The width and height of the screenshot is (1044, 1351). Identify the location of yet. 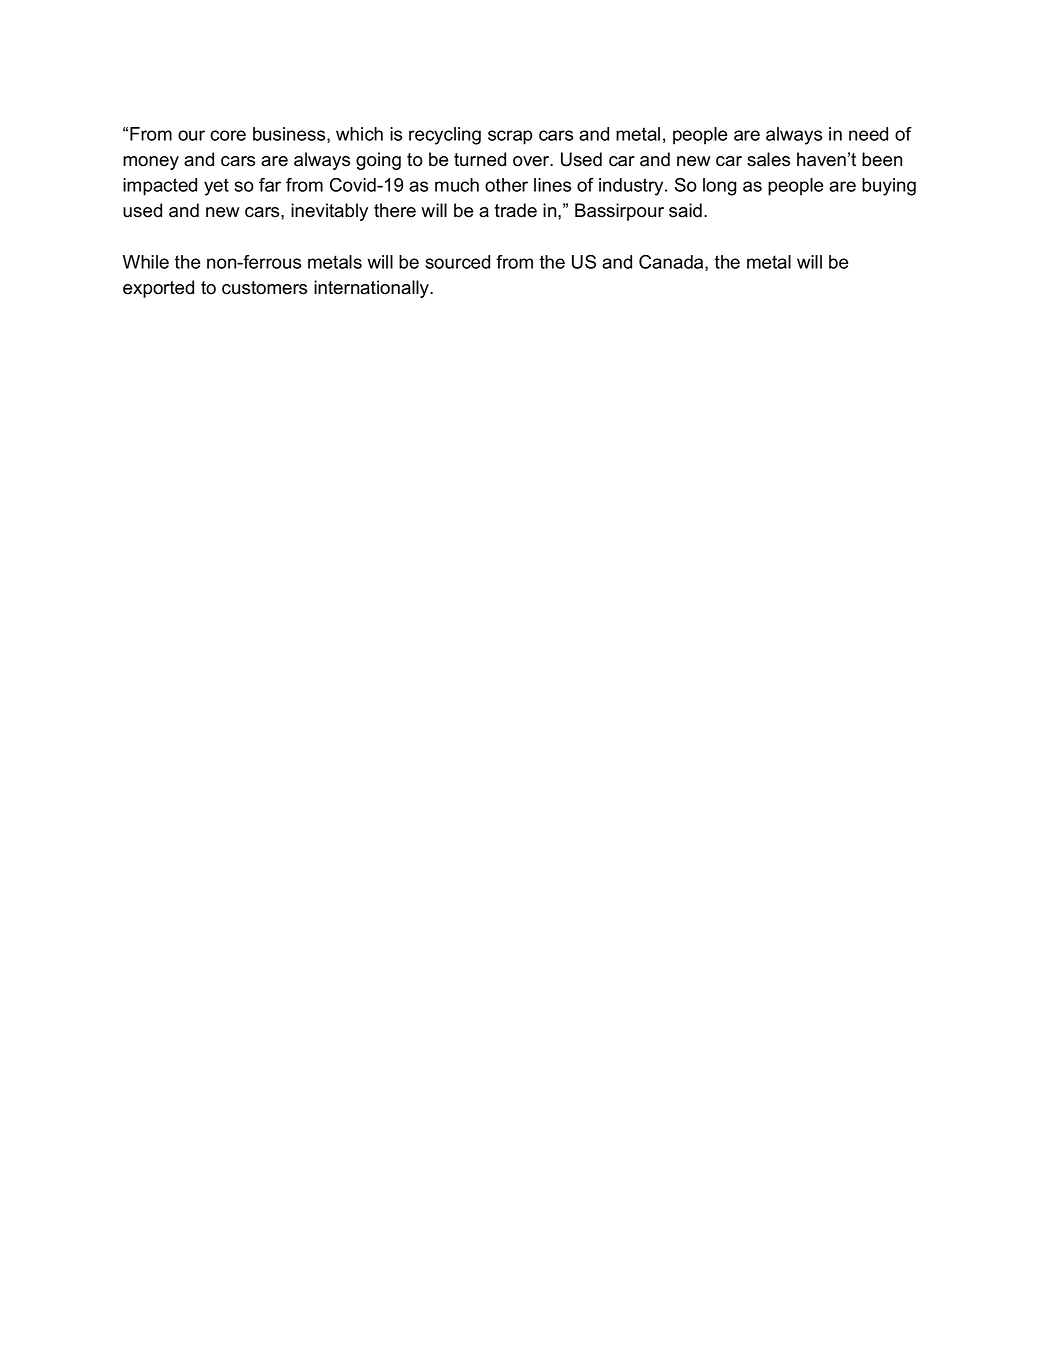
(216, 187).
